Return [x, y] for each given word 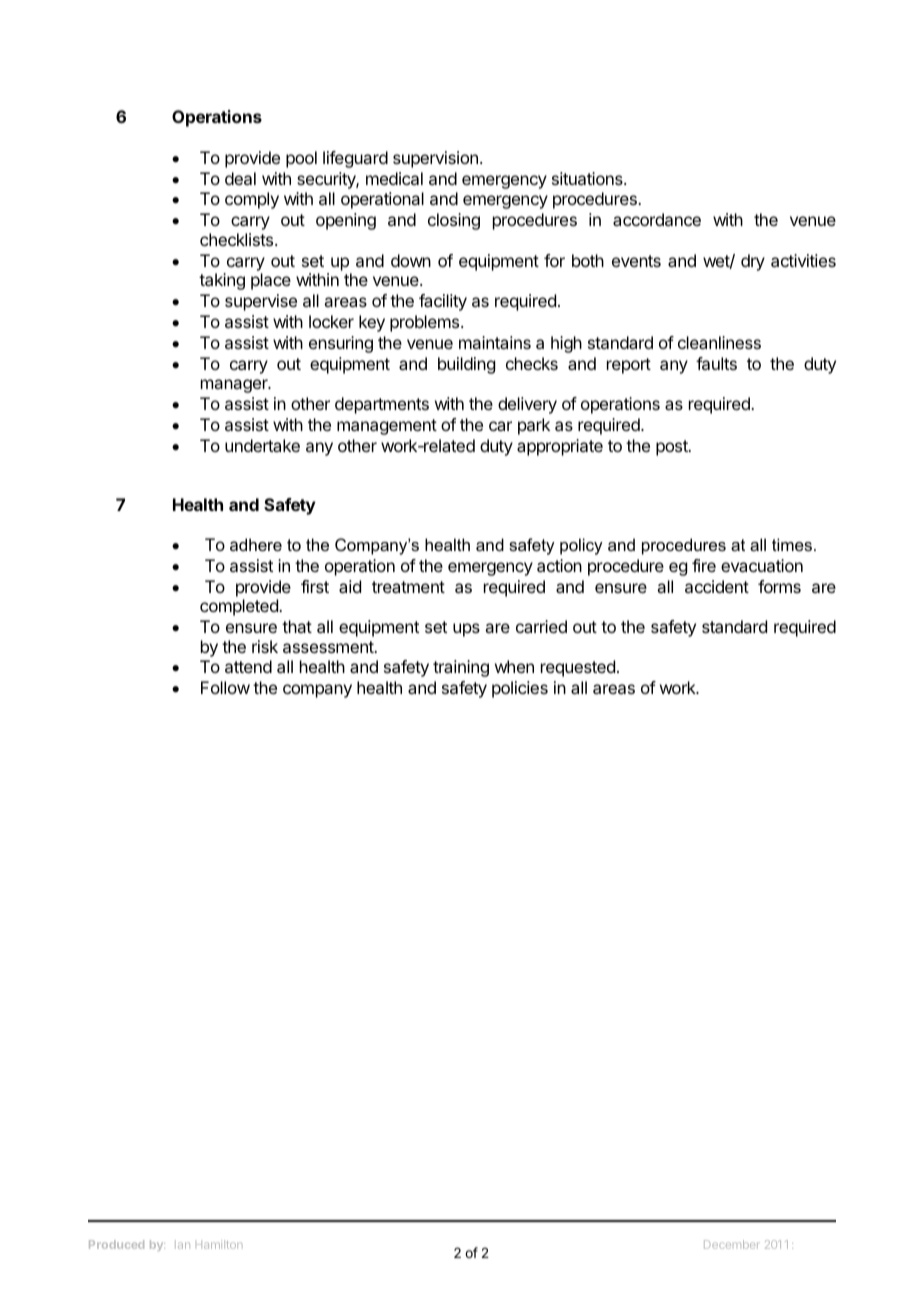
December [732, 1244]
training [461, 668]
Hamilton [219, 1244]
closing [454, 221]
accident [717, 586]
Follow [225, 687]
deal [240, 178]
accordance [657, 219]
